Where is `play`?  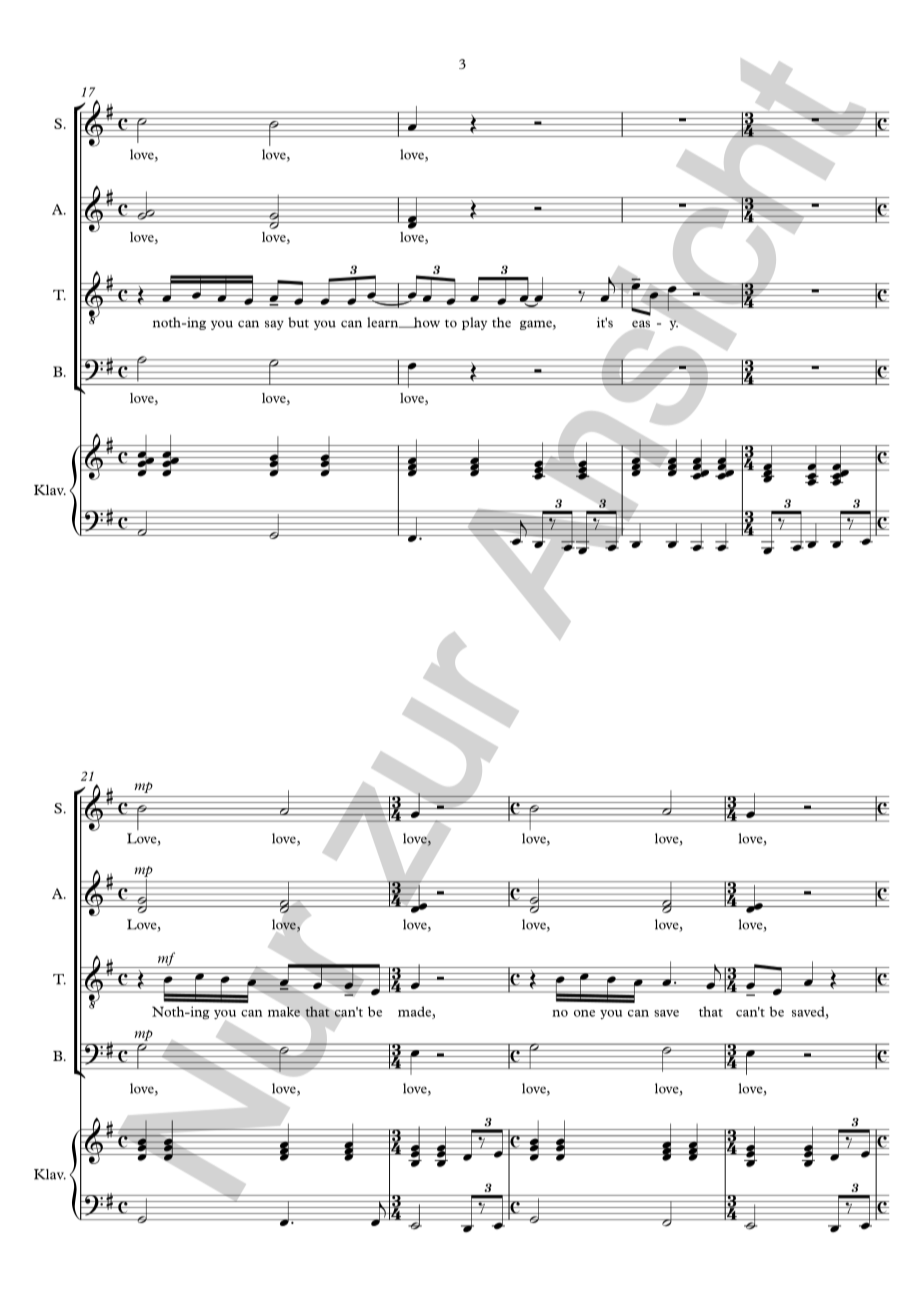 play is located at coordinates (474, 323).
